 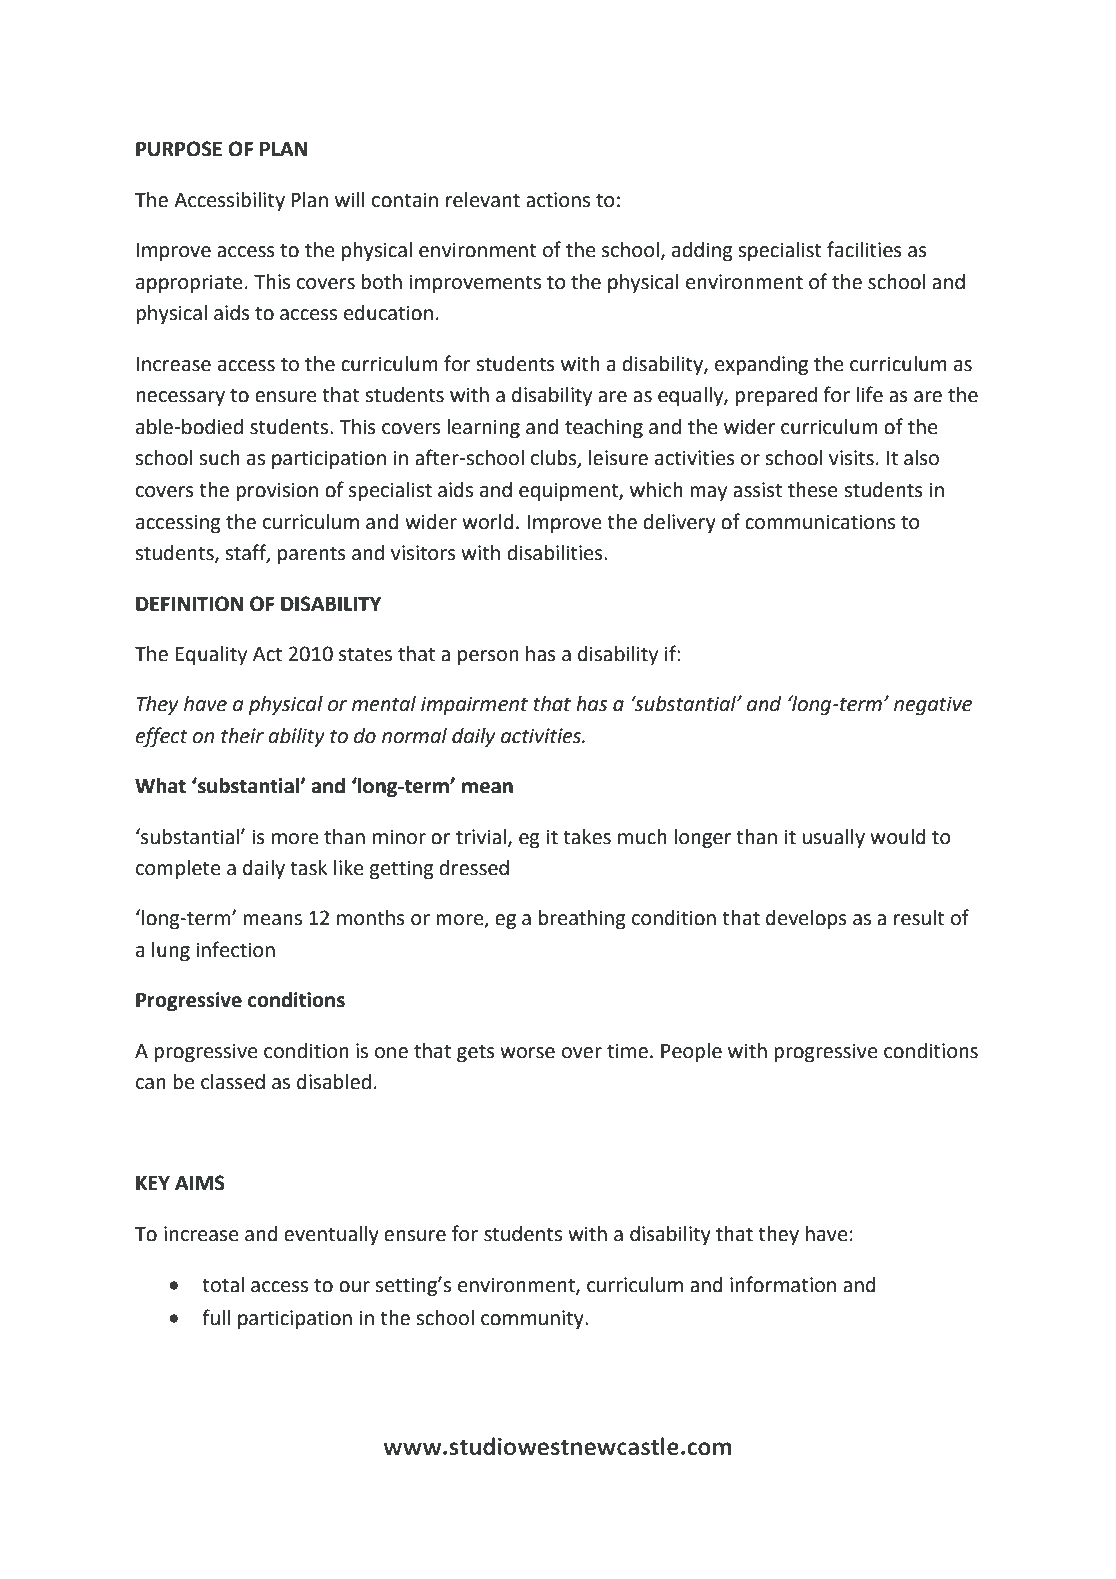 I want to click on facilities, so click(x=864, y=249).
